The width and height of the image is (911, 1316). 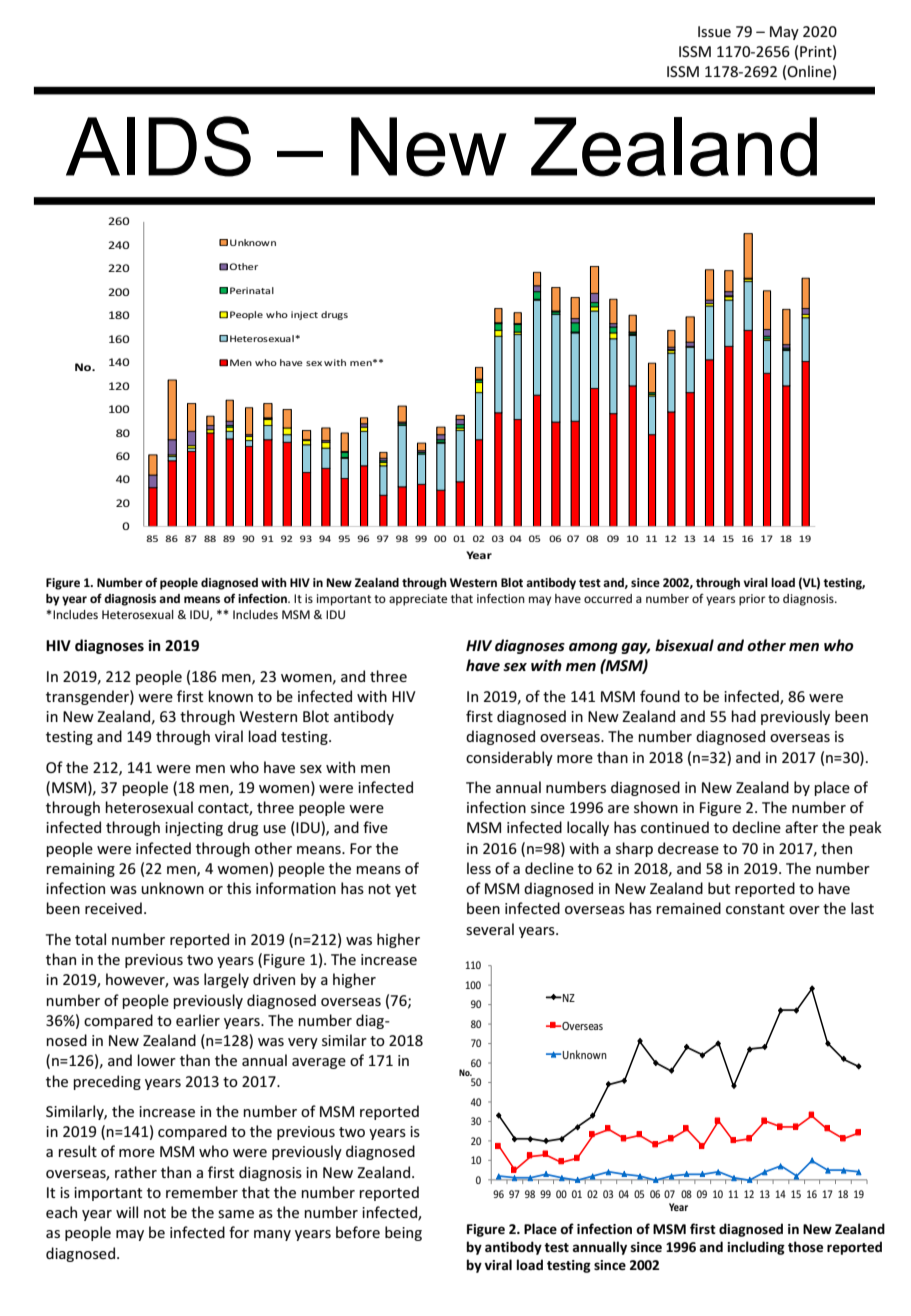 What do you see at coordinates (403, 1233) in the image?
I see `being` at bounding box center [403, 1233].
